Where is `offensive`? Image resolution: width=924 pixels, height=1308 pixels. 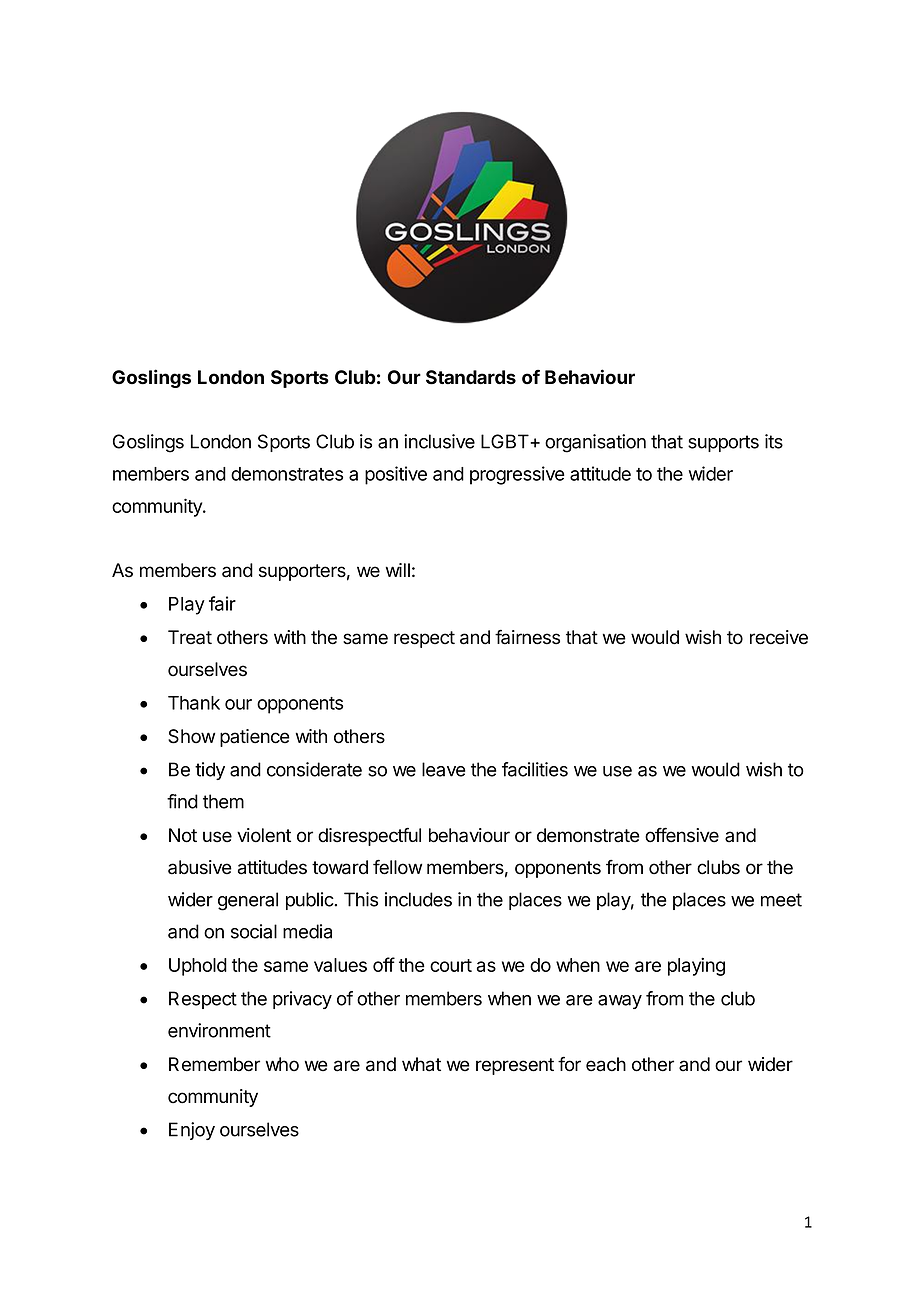
offensive is located at coordinates (682, 835).
